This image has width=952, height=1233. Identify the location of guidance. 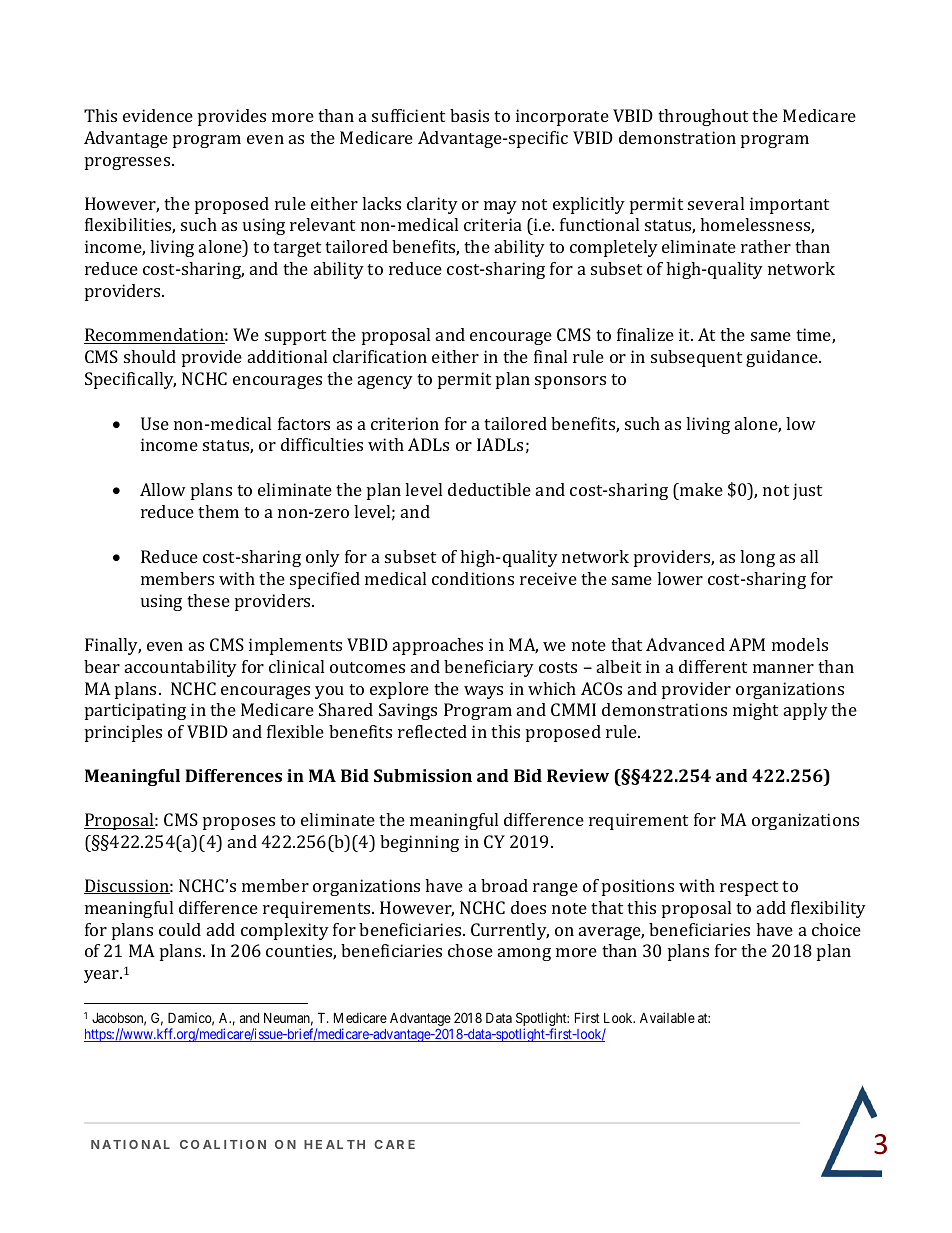
(783, 358).
